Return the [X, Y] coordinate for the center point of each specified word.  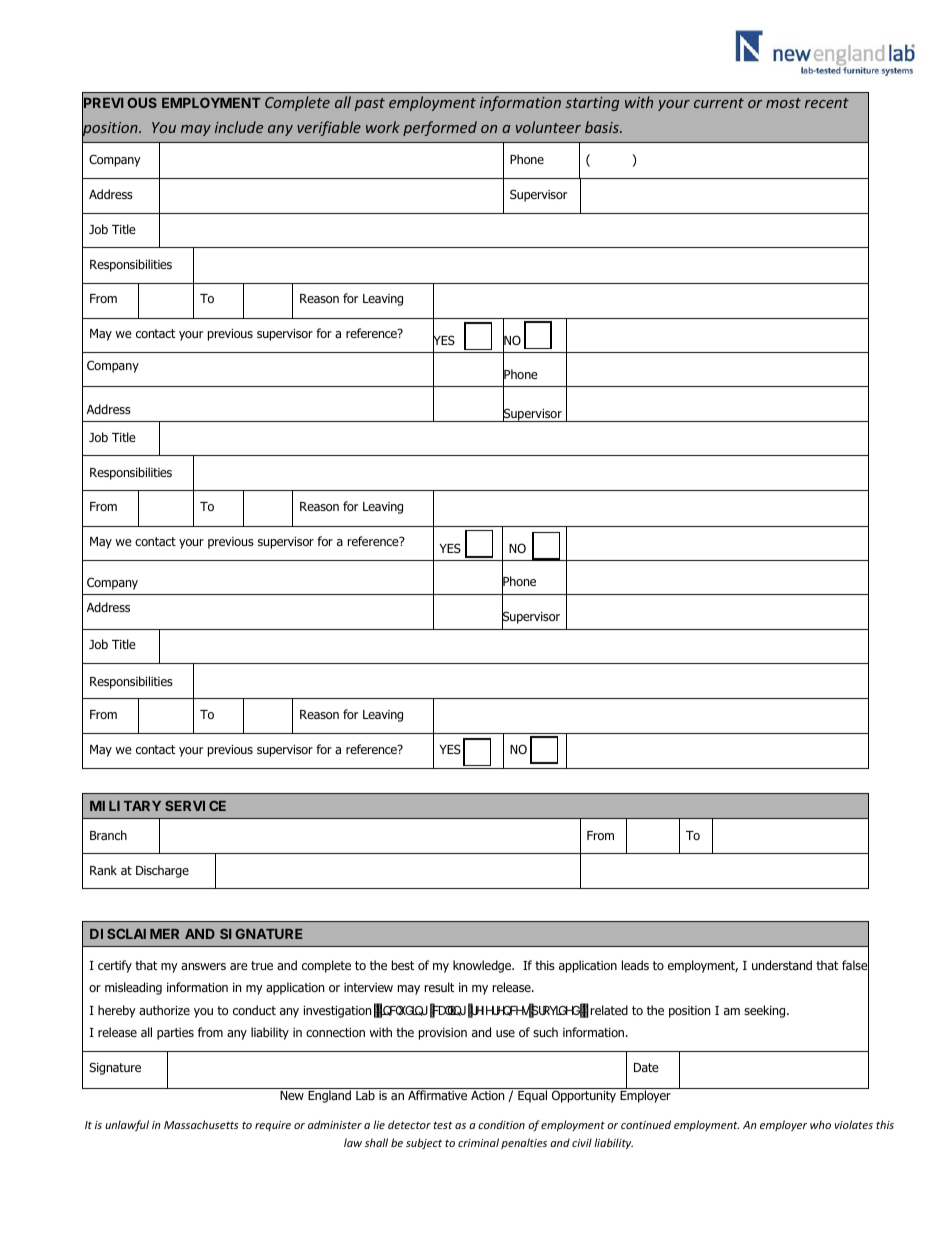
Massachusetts [201, 1124]
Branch [108, 835]
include [239, 127]
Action [487, 1095]
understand [782, 965]
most [783, 103]
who [820, 1124]
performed [440, 128]
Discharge [162, 871]
